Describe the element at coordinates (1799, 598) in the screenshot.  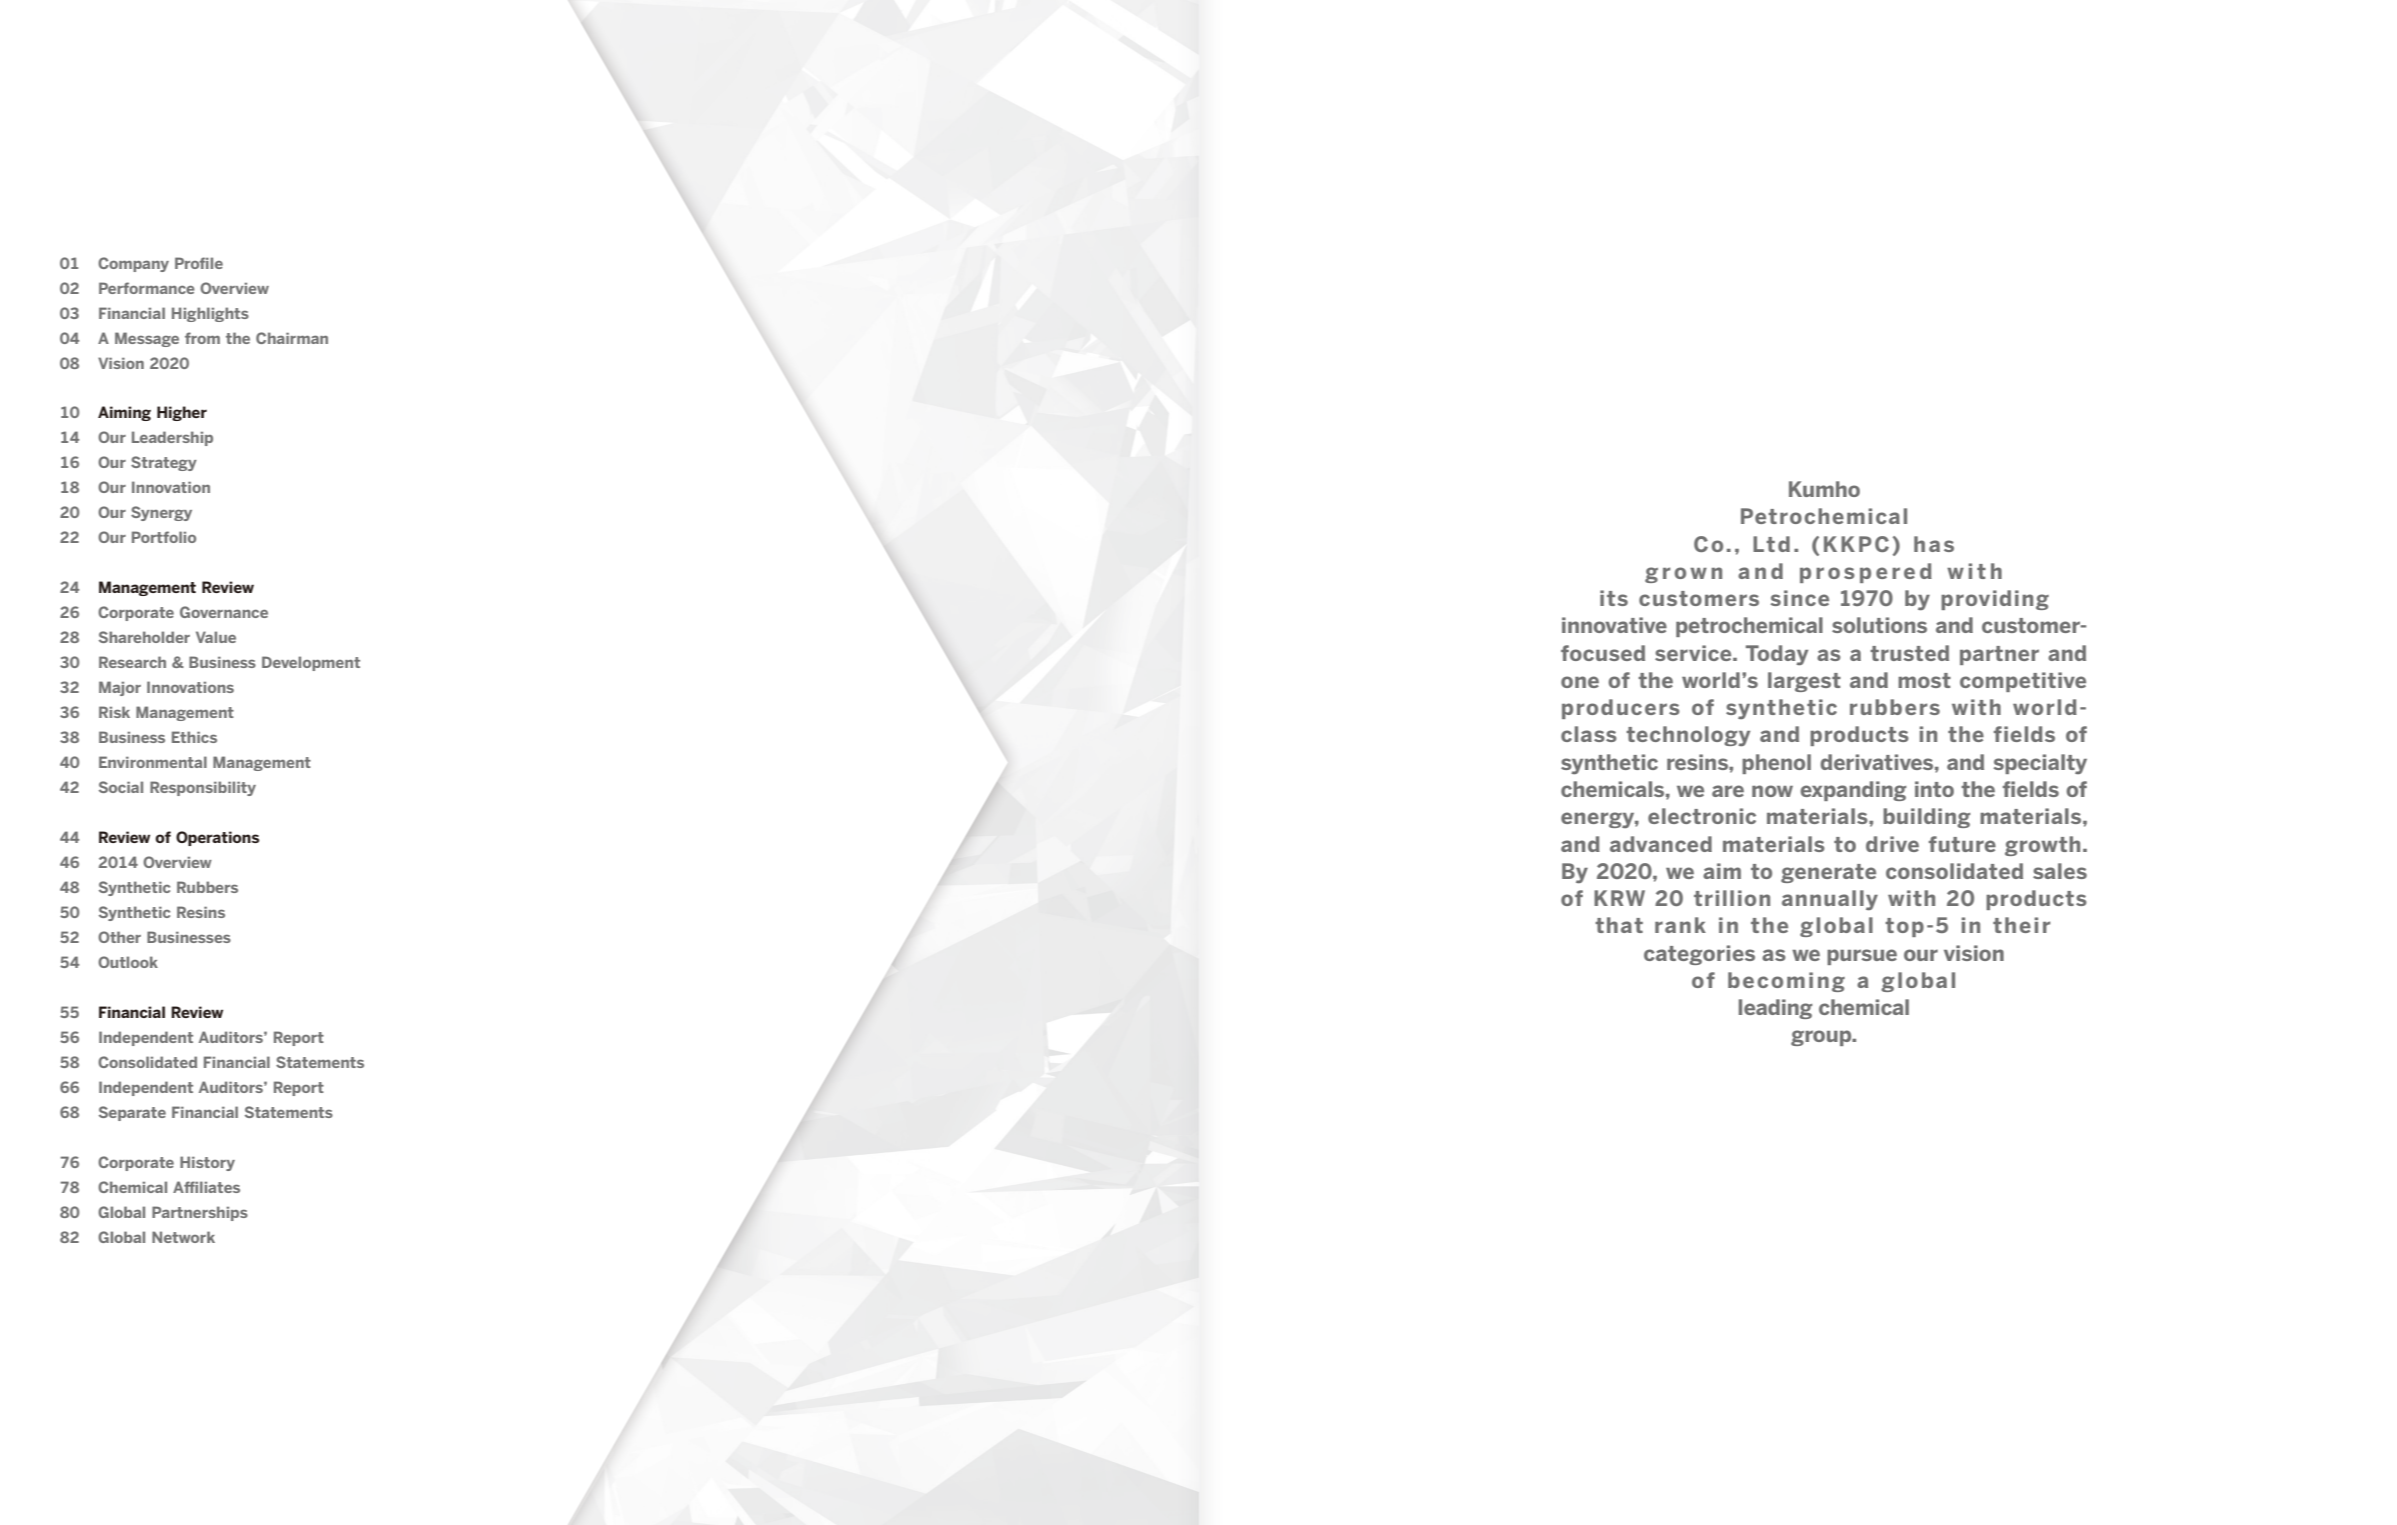
I see `since` at that location.
